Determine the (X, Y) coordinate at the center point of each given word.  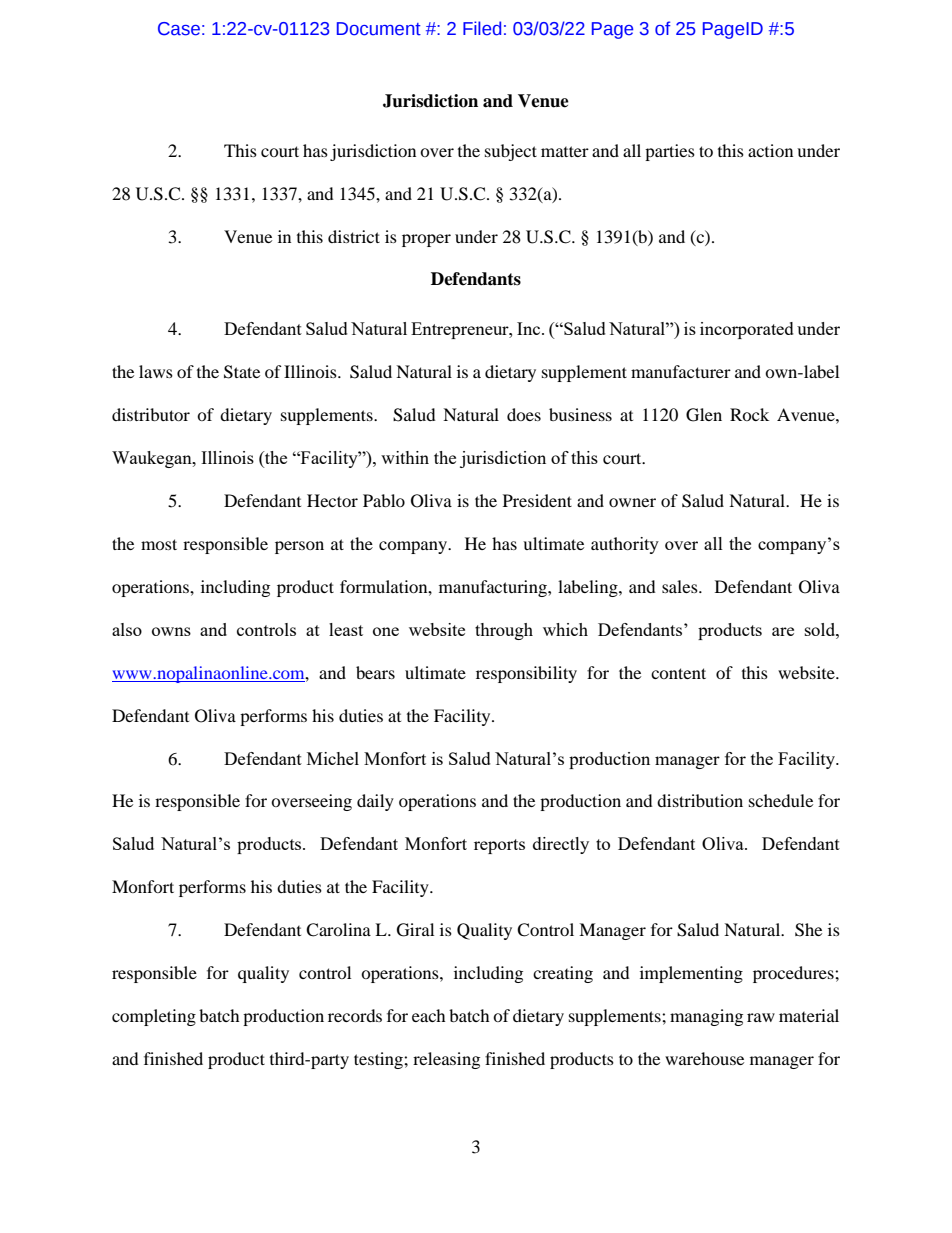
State (242, 372)
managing (706, 1017)
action (770, 150)
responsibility (526, 674)
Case (179, 29)
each (429, 1015)
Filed (482, 28)
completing (154, 1017)
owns (171, 631)
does (524, 414)
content (678, 673)
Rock (749, 414)
